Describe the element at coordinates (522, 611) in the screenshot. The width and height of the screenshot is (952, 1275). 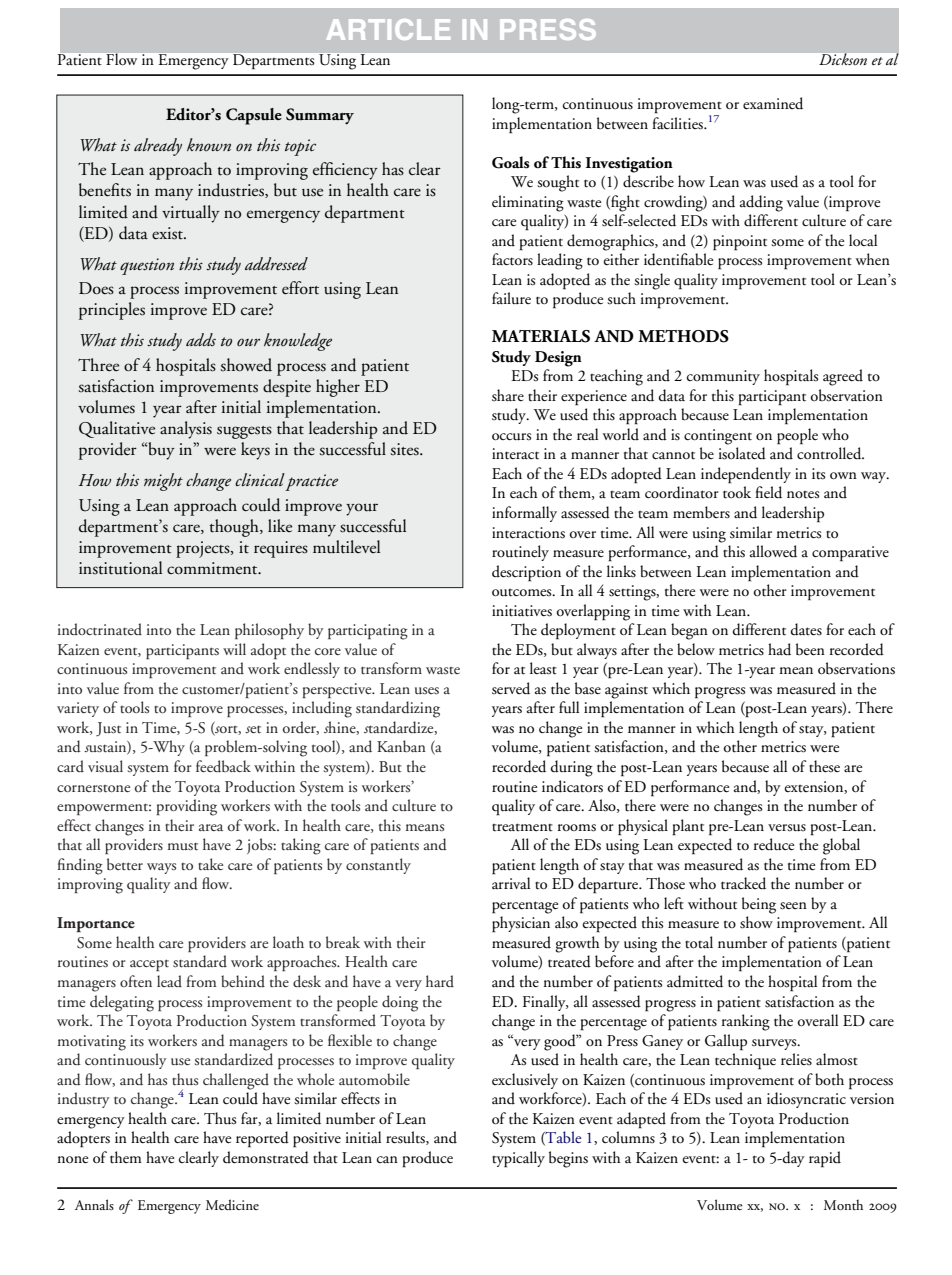
I see `initiatives` at that location.
